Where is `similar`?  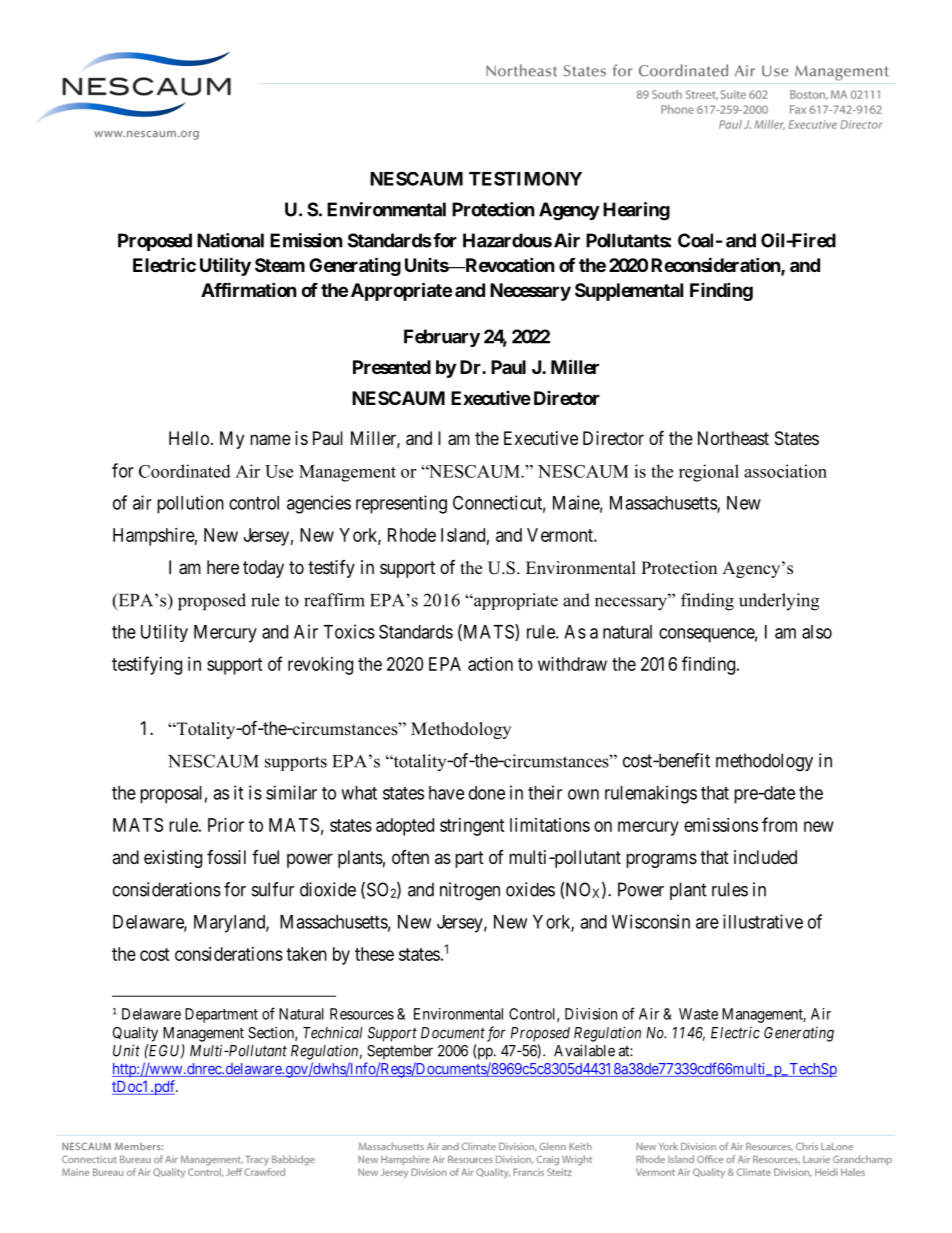 similar is located at coordinates (291, 792).
